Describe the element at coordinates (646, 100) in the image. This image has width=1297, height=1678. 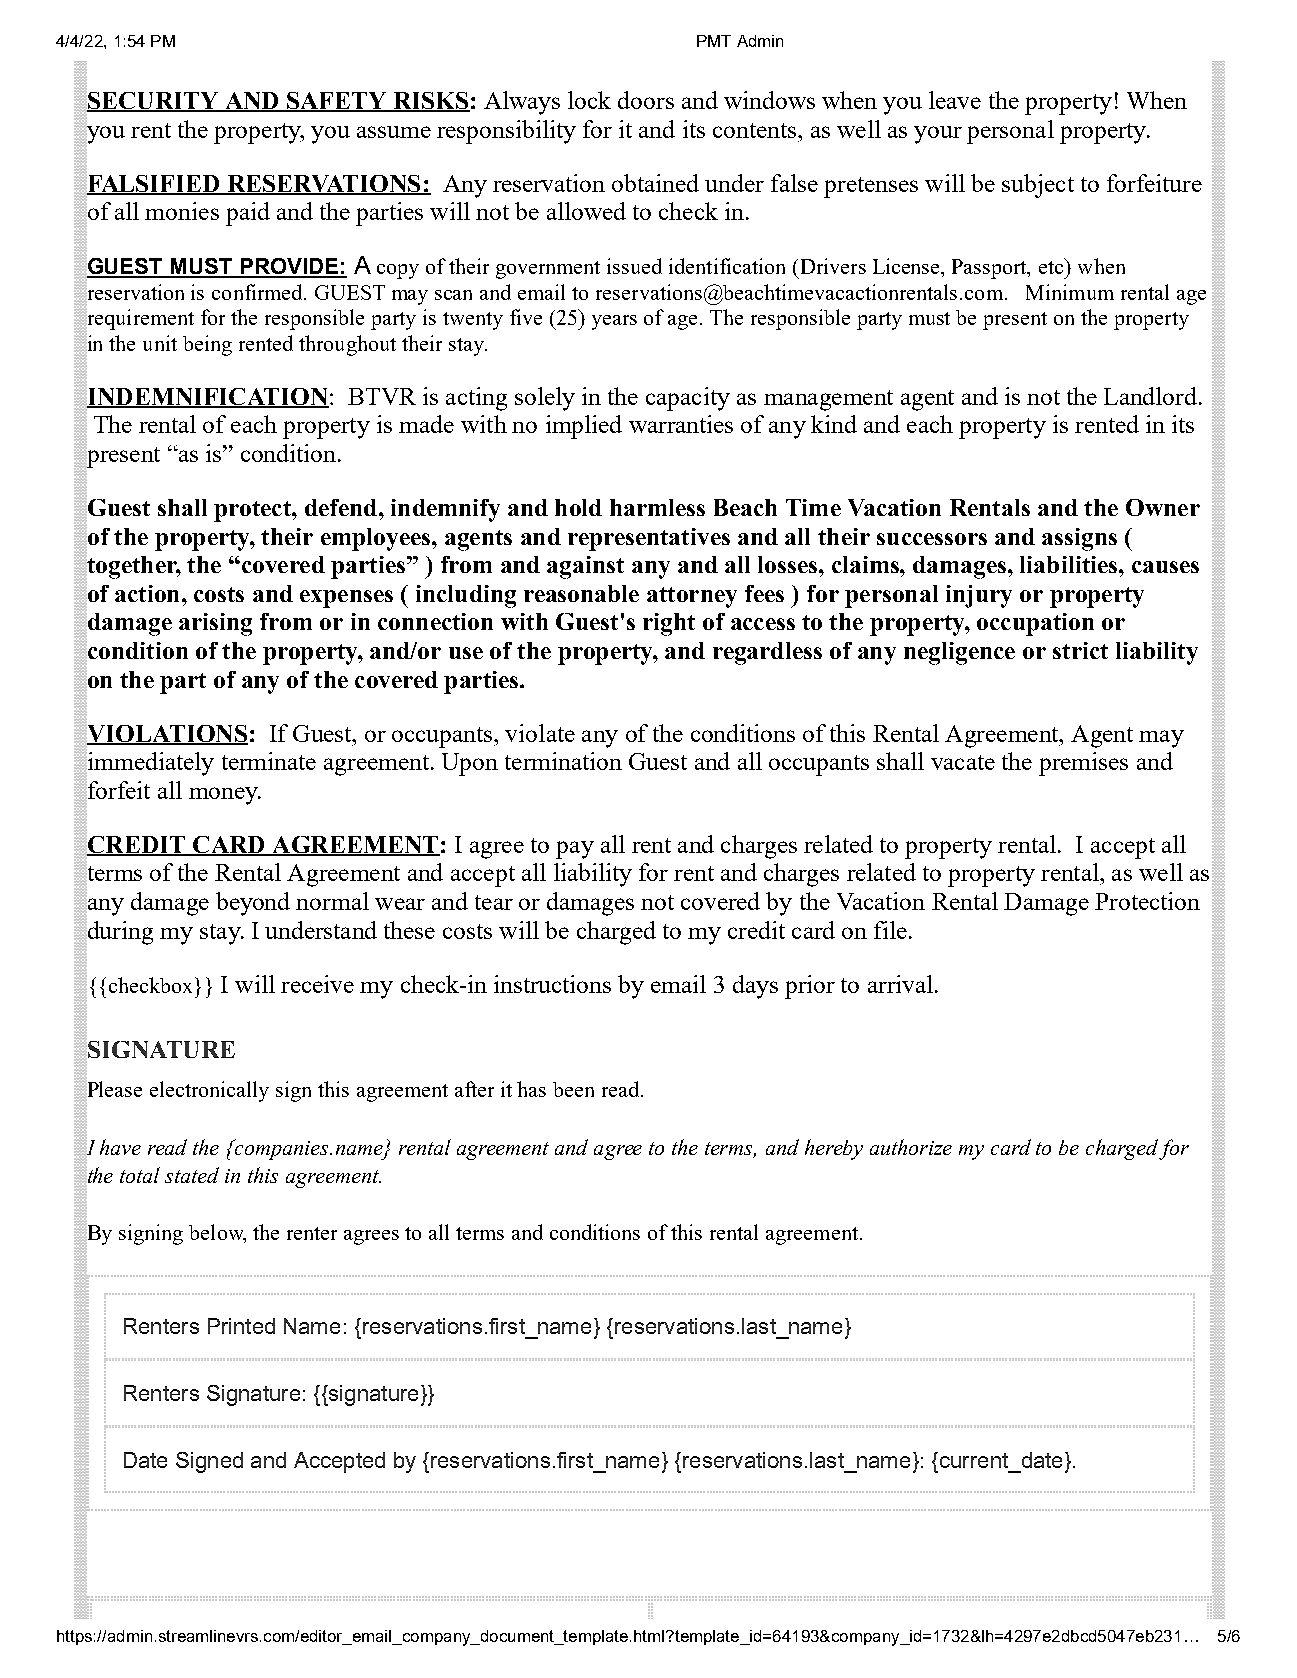
I see `doors` at that location.
